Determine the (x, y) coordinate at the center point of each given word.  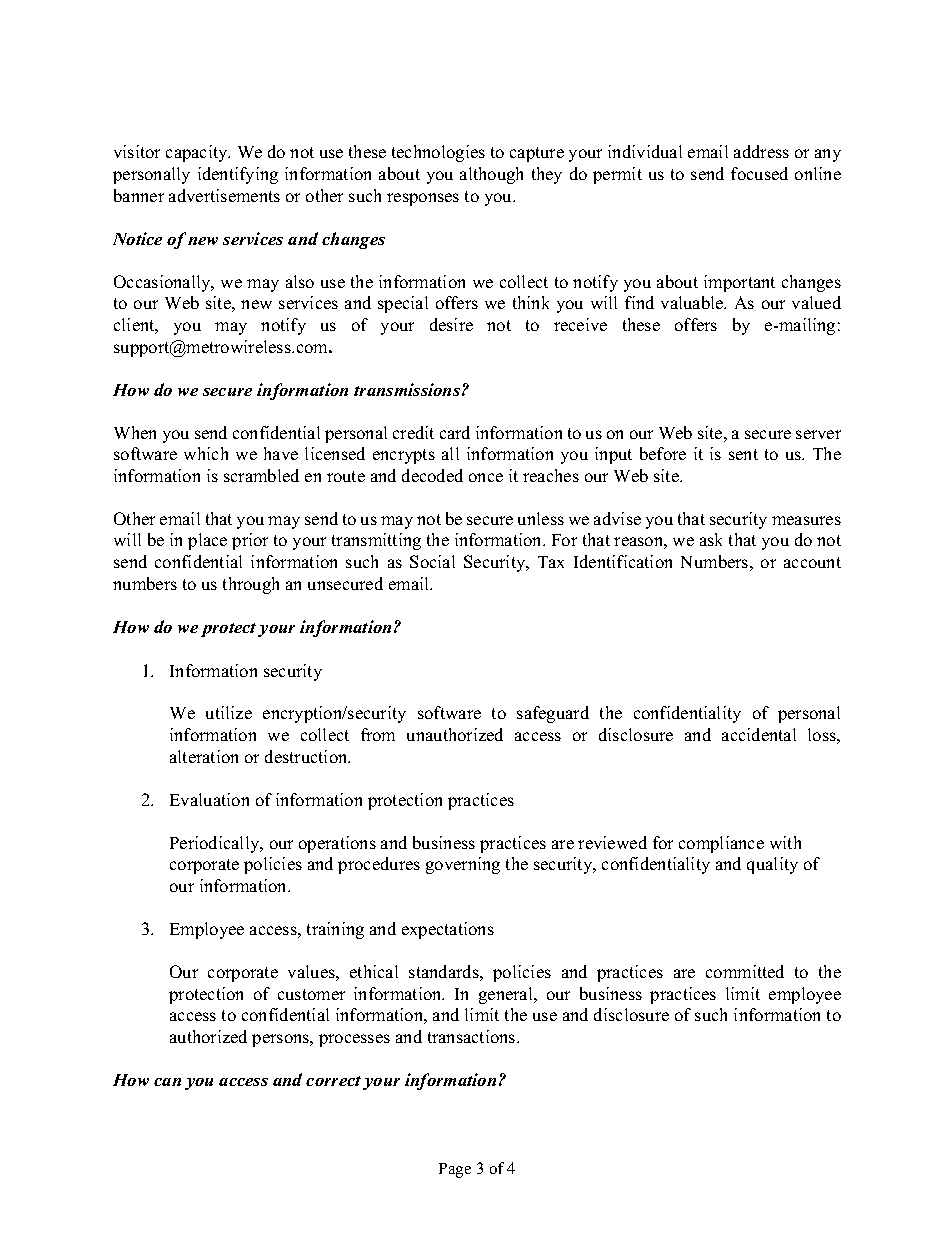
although (491, 175)
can (167, 1082)
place (207, 541)
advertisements (224, 195)
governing (463, 865)
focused (759, 173)
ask (711, 539)
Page (455, 1170)
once (486, 477)
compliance (721, 844)
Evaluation (209, 799)
